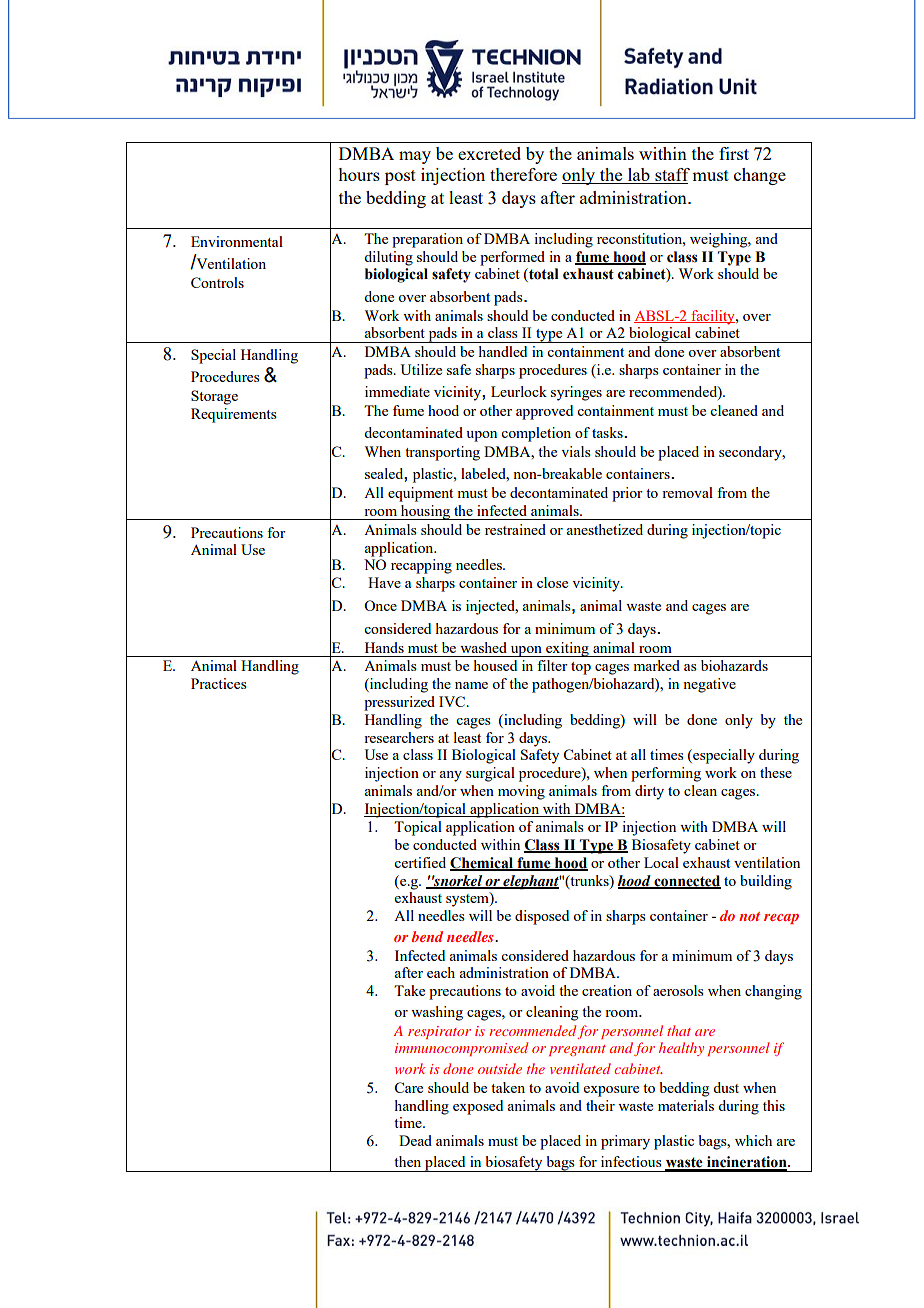 Image resolution: width=924 pixels, height=1308 pixels. What do you see at coordinates (495, 665) in the image?
I see `housed` at bounding box center [495, 665].
